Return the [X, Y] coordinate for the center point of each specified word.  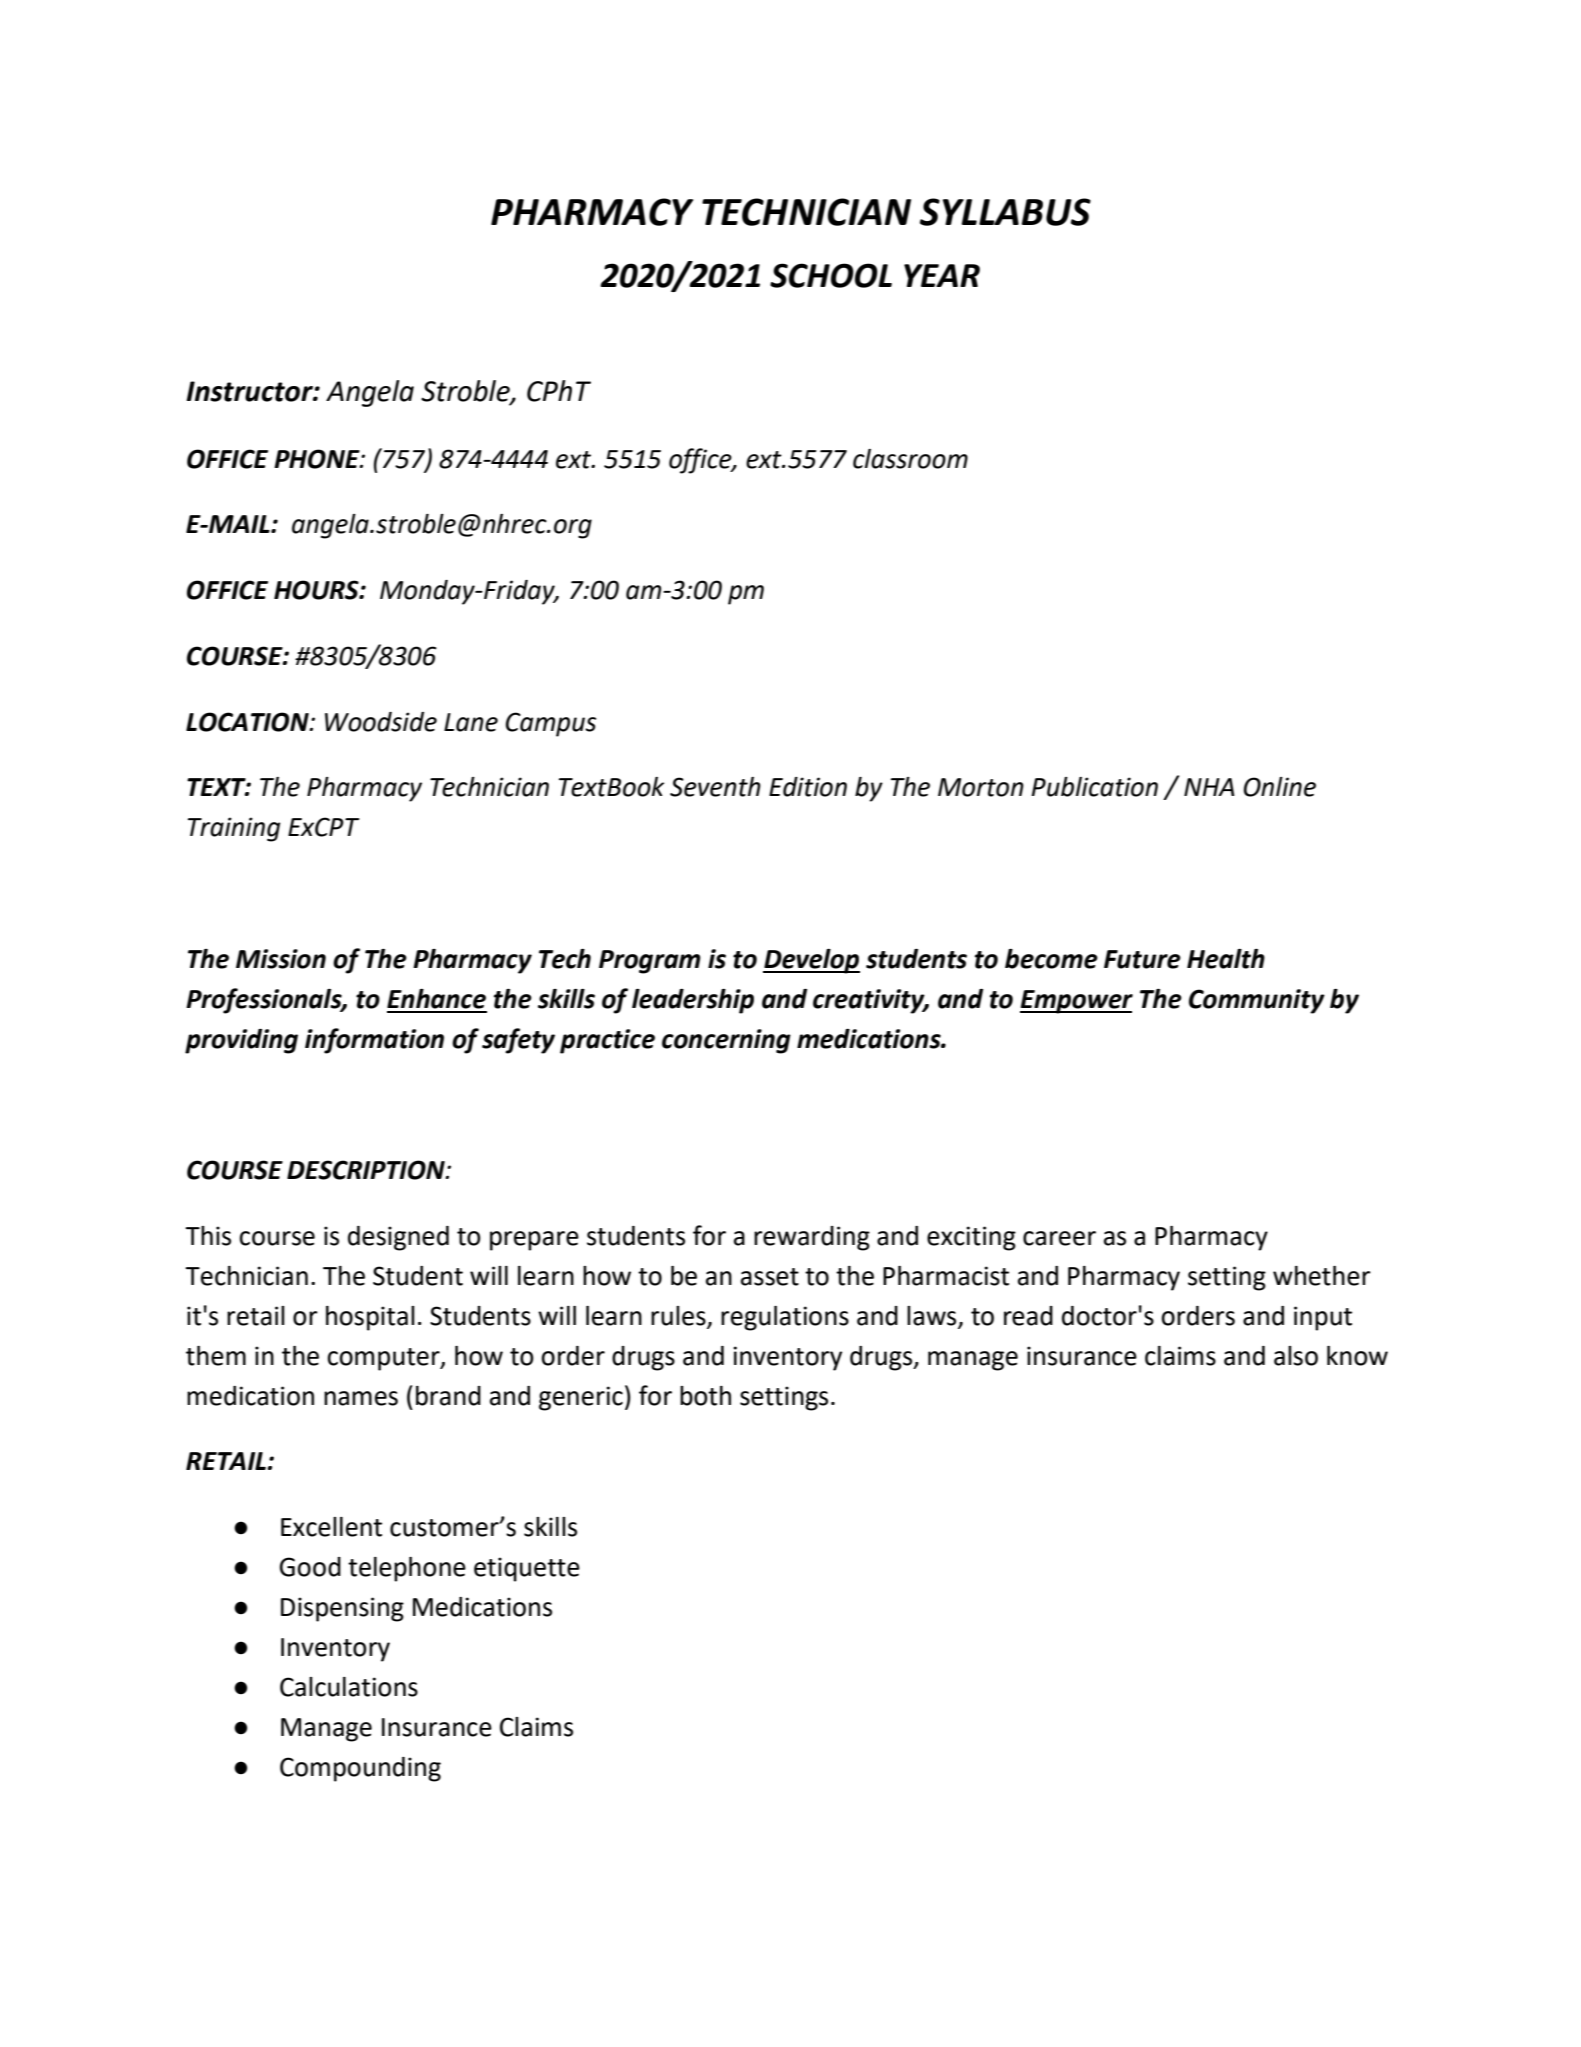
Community [1257, 1001]
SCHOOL [831, 275]
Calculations [349, 1687]
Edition [808, 787]
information [374, 1041]
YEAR [942, 275]
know [1357, 1356]
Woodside [381, 722]
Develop [811, 961]
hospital [370, 1318]
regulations [785, 1318]
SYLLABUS [1005, 212]
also [1296, 1356]
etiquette [527, 1569]
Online [1280, 787]
